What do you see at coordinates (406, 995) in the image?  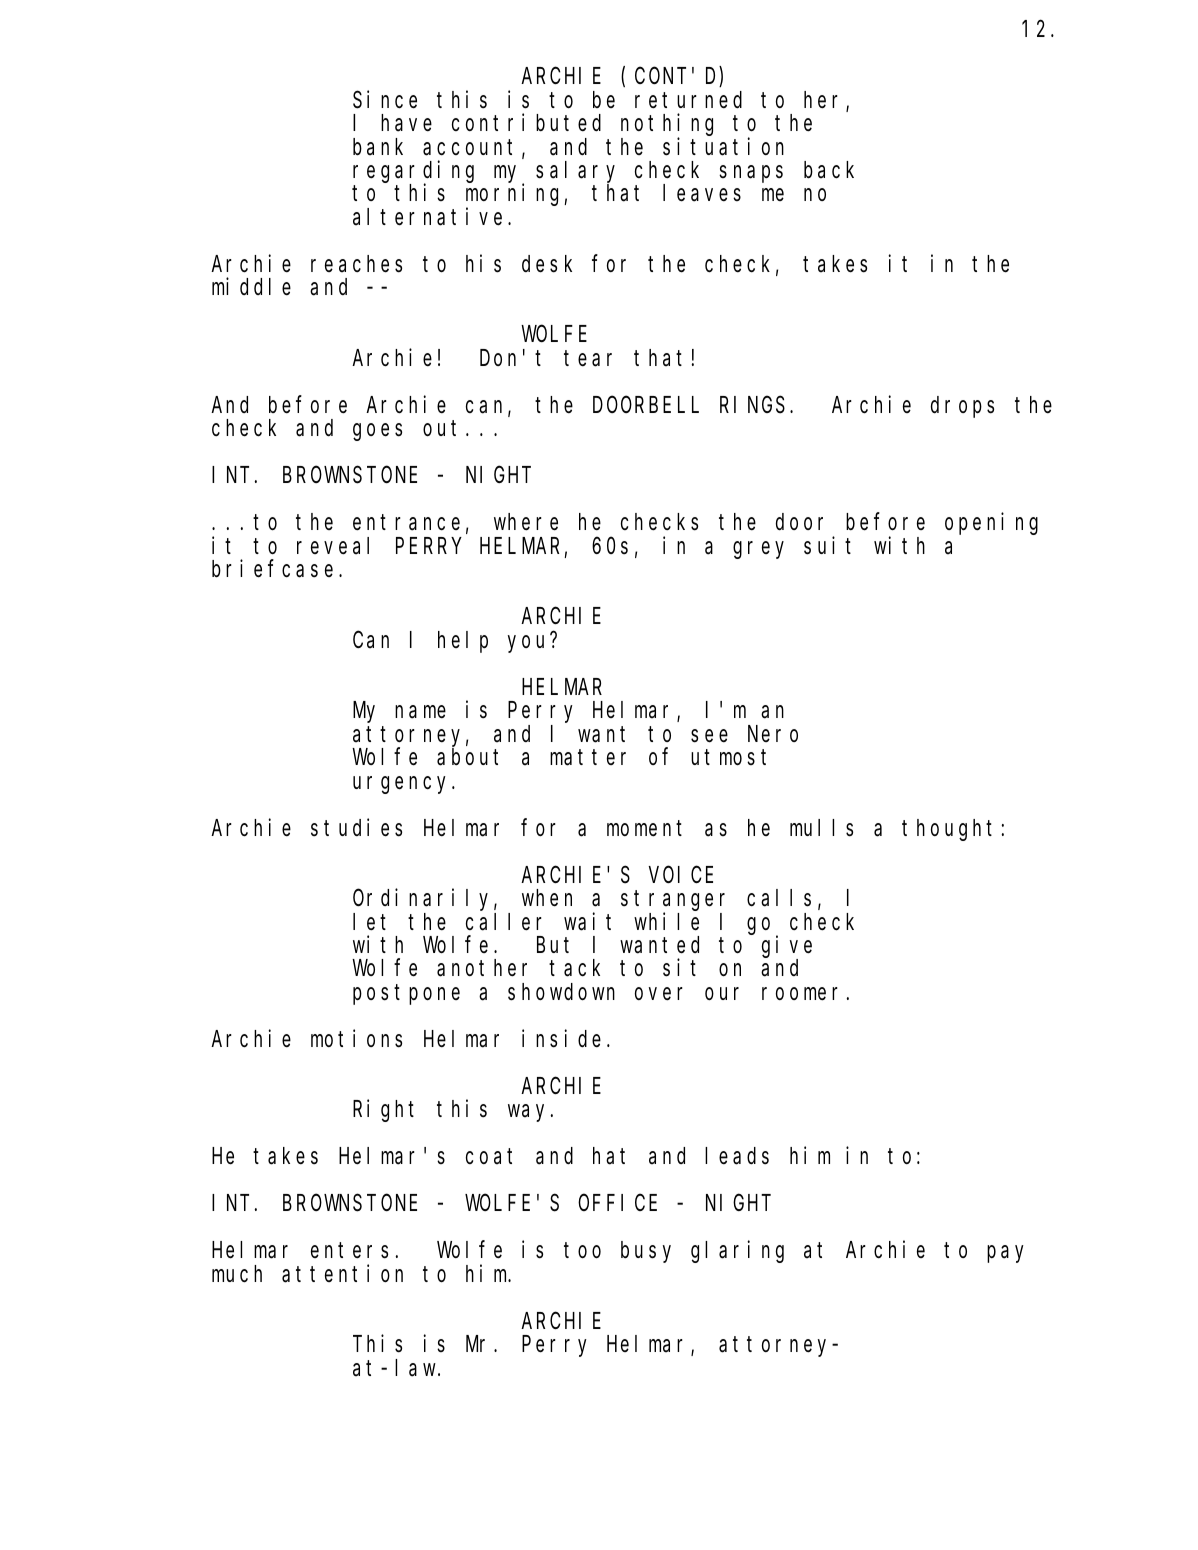 I see `postpone` at bounding box center [406, 995].
